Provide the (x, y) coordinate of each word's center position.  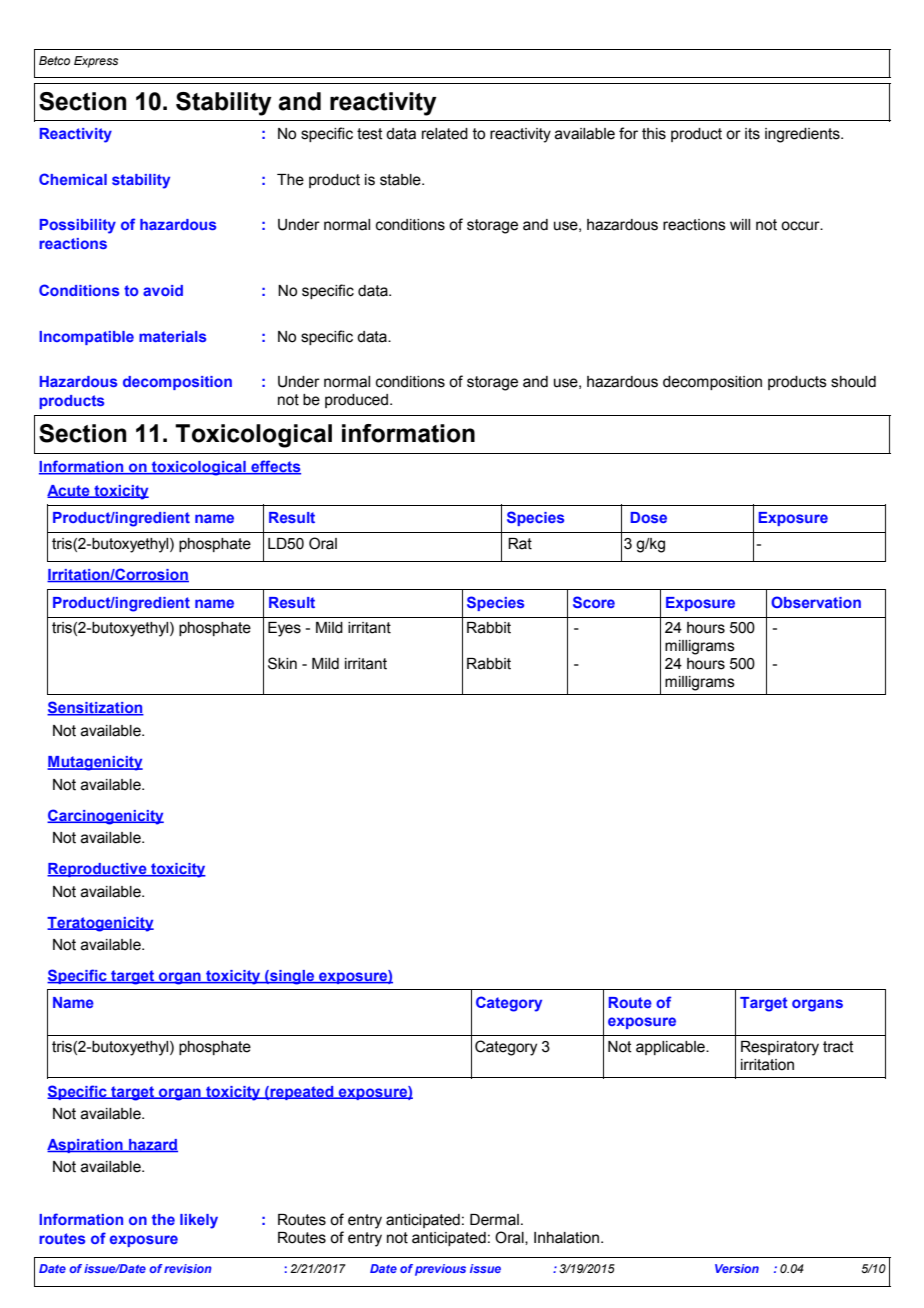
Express (96, 62)
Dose (648, 517)
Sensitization (95, 708)
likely (199, 1221)
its (752, 134)
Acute (69, 491)
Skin (282, 663)
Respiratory (780, 1048)
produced (356, 401)
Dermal (494, 1220)
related (445, 134)
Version (737, 1268)
